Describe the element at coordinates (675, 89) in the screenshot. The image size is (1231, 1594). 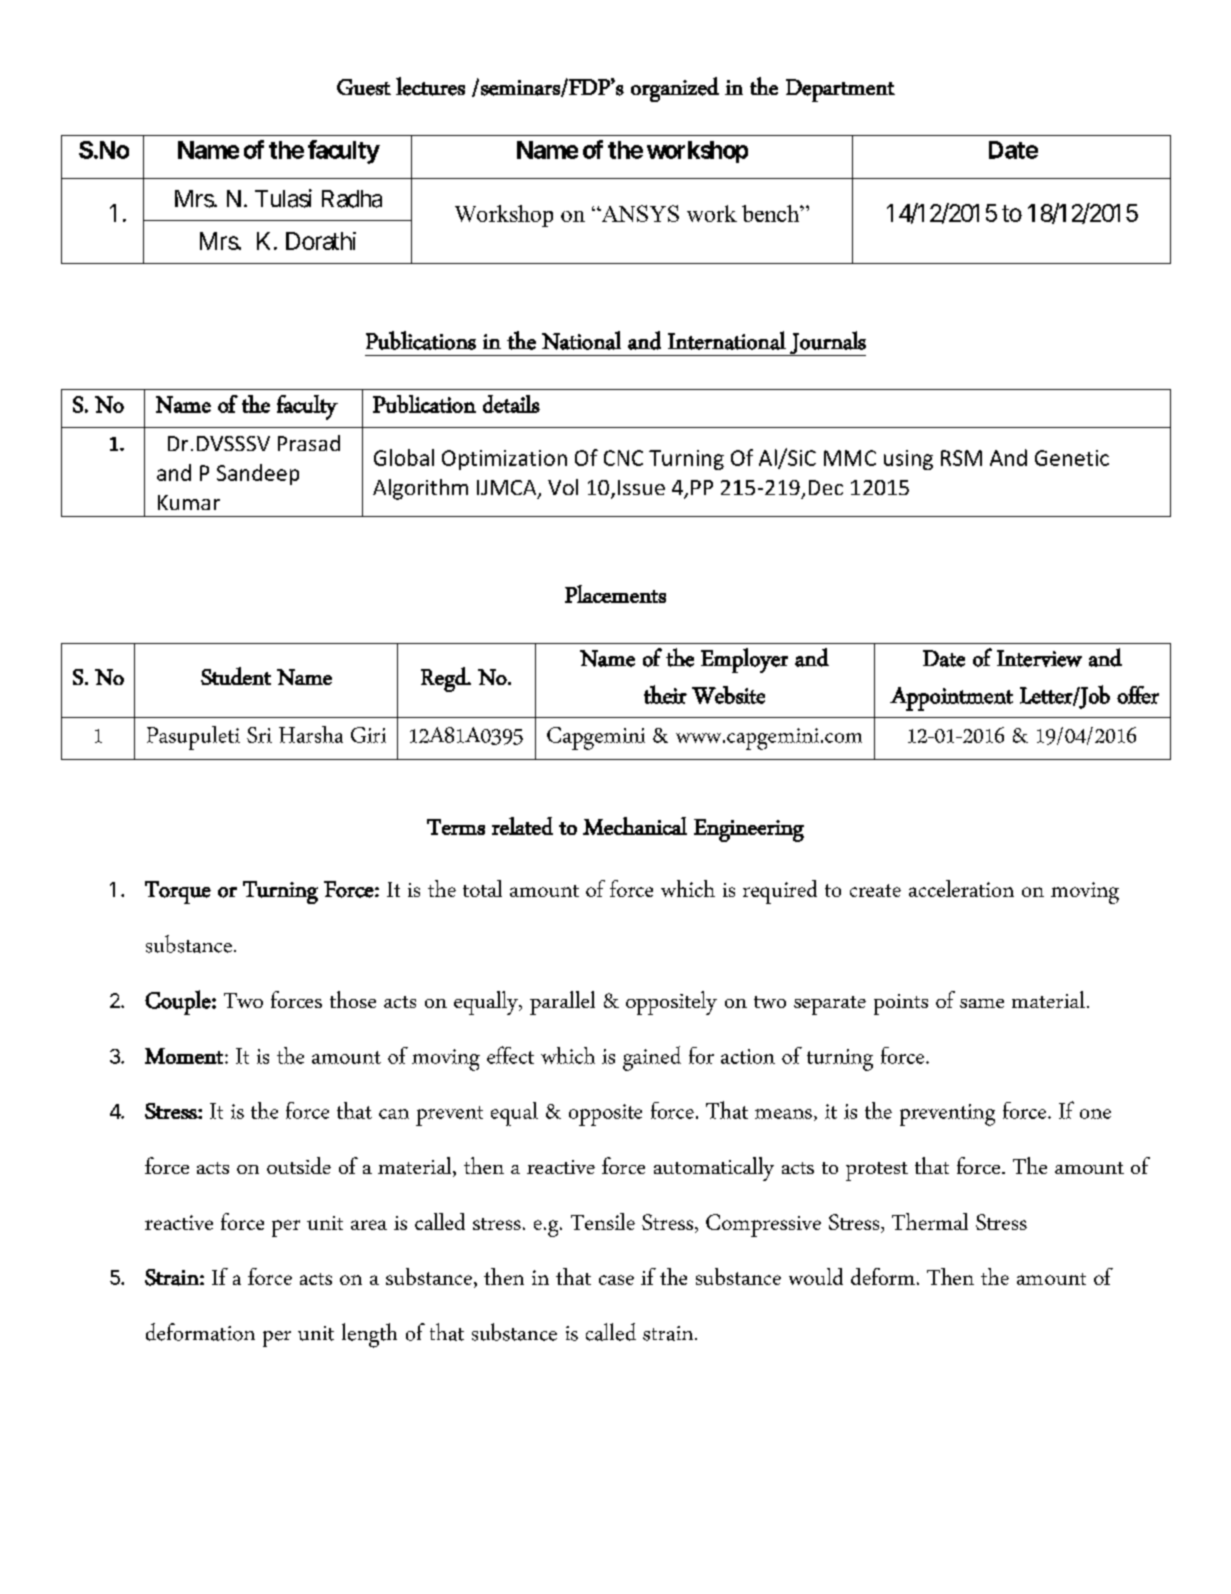
I see `organized` at that location.
